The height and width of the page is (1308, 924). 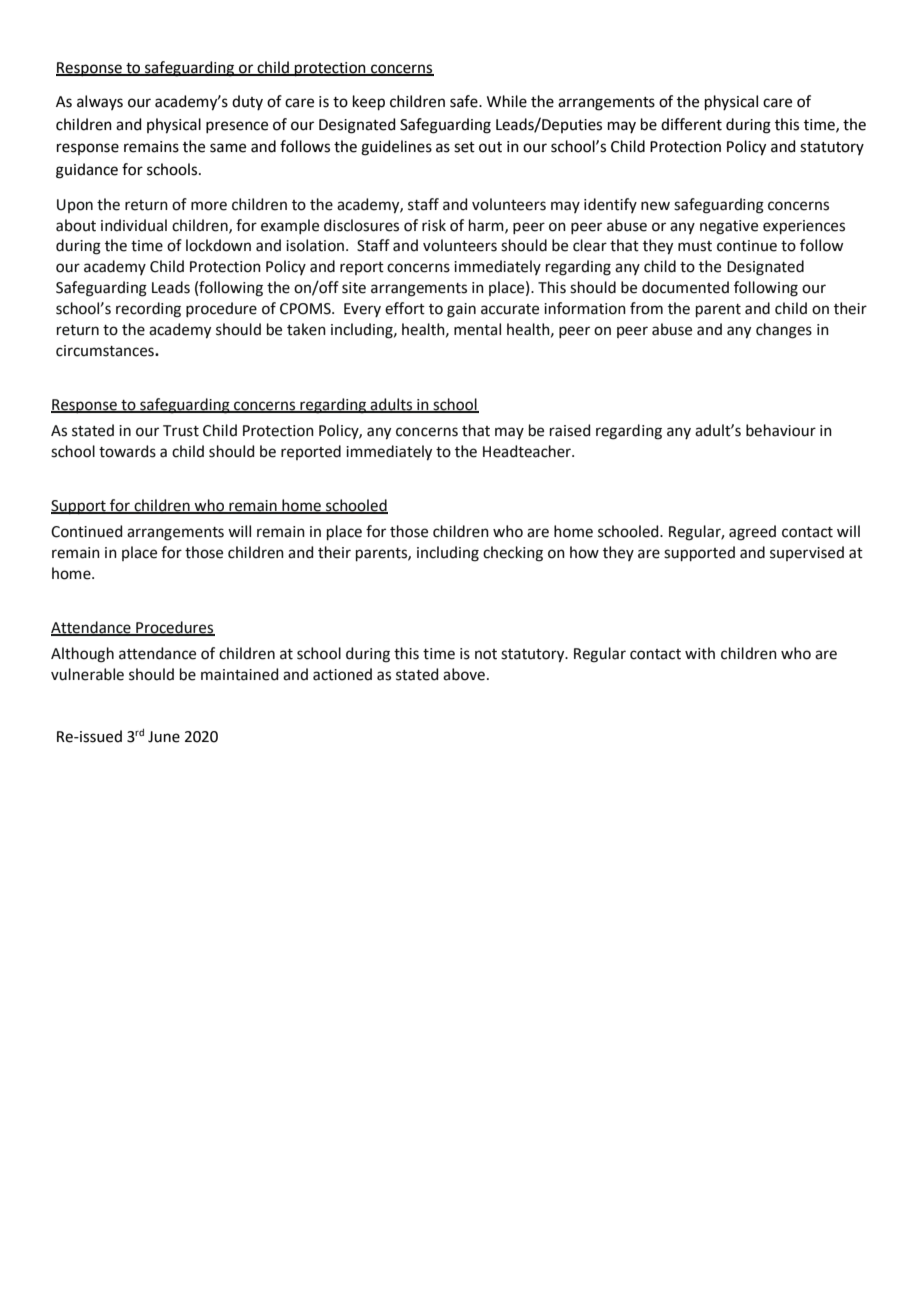 I want to click on agreed, so click(x=752, y=533).
